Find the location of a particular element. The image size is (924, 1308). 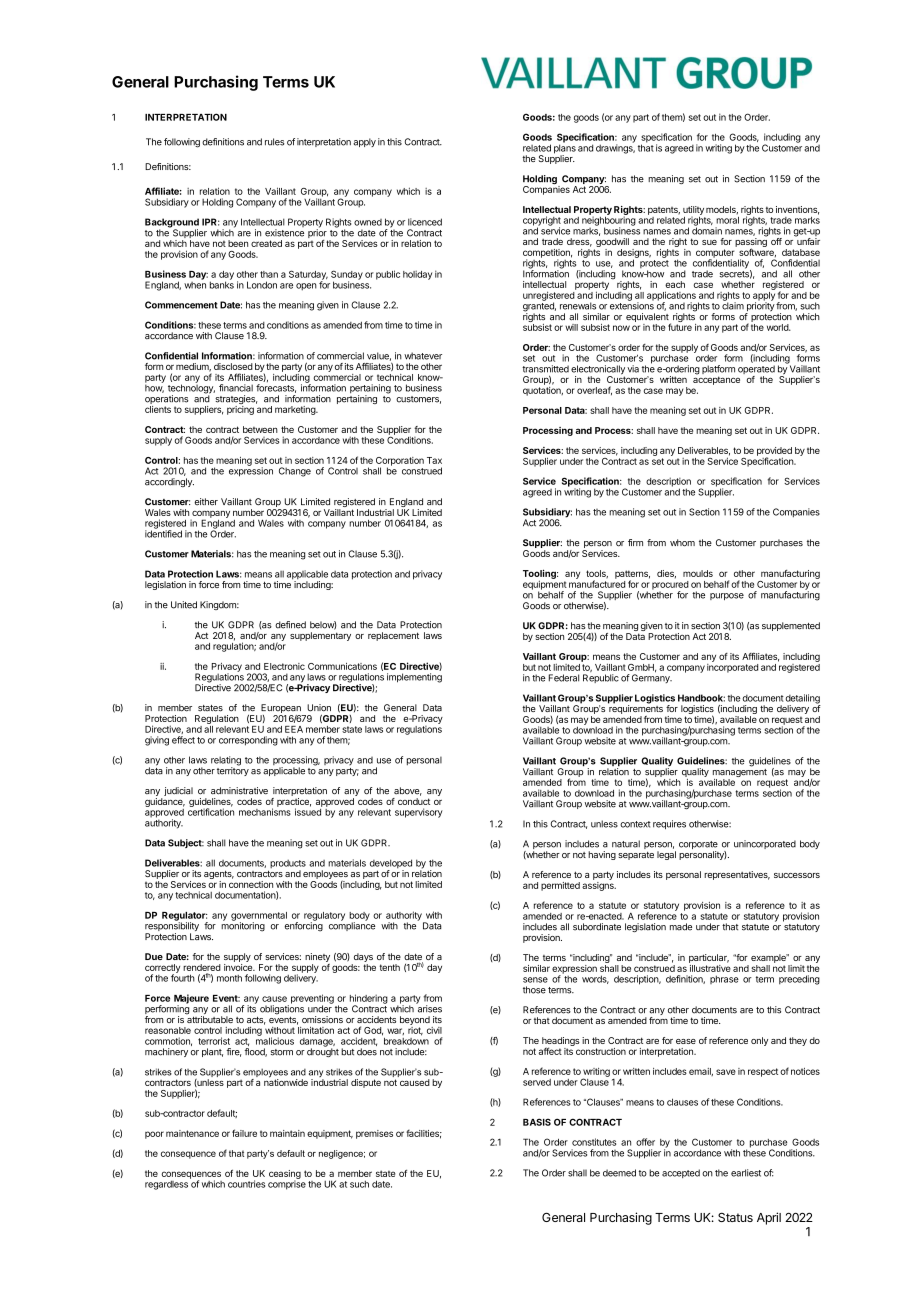

connection is located at coordinates (251, 884).
